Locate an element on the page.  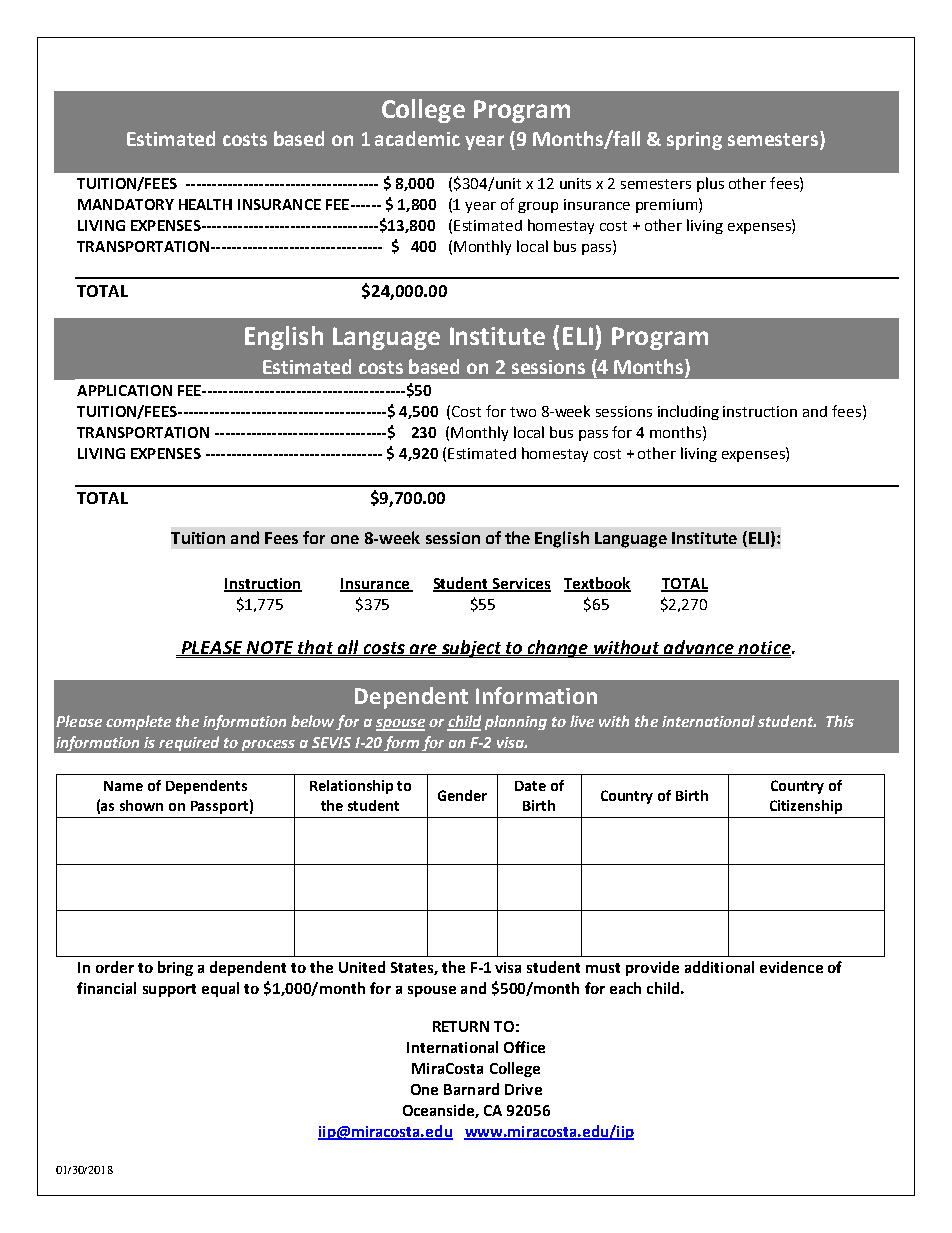
HEALTH is located at coordinates (205, 204).
